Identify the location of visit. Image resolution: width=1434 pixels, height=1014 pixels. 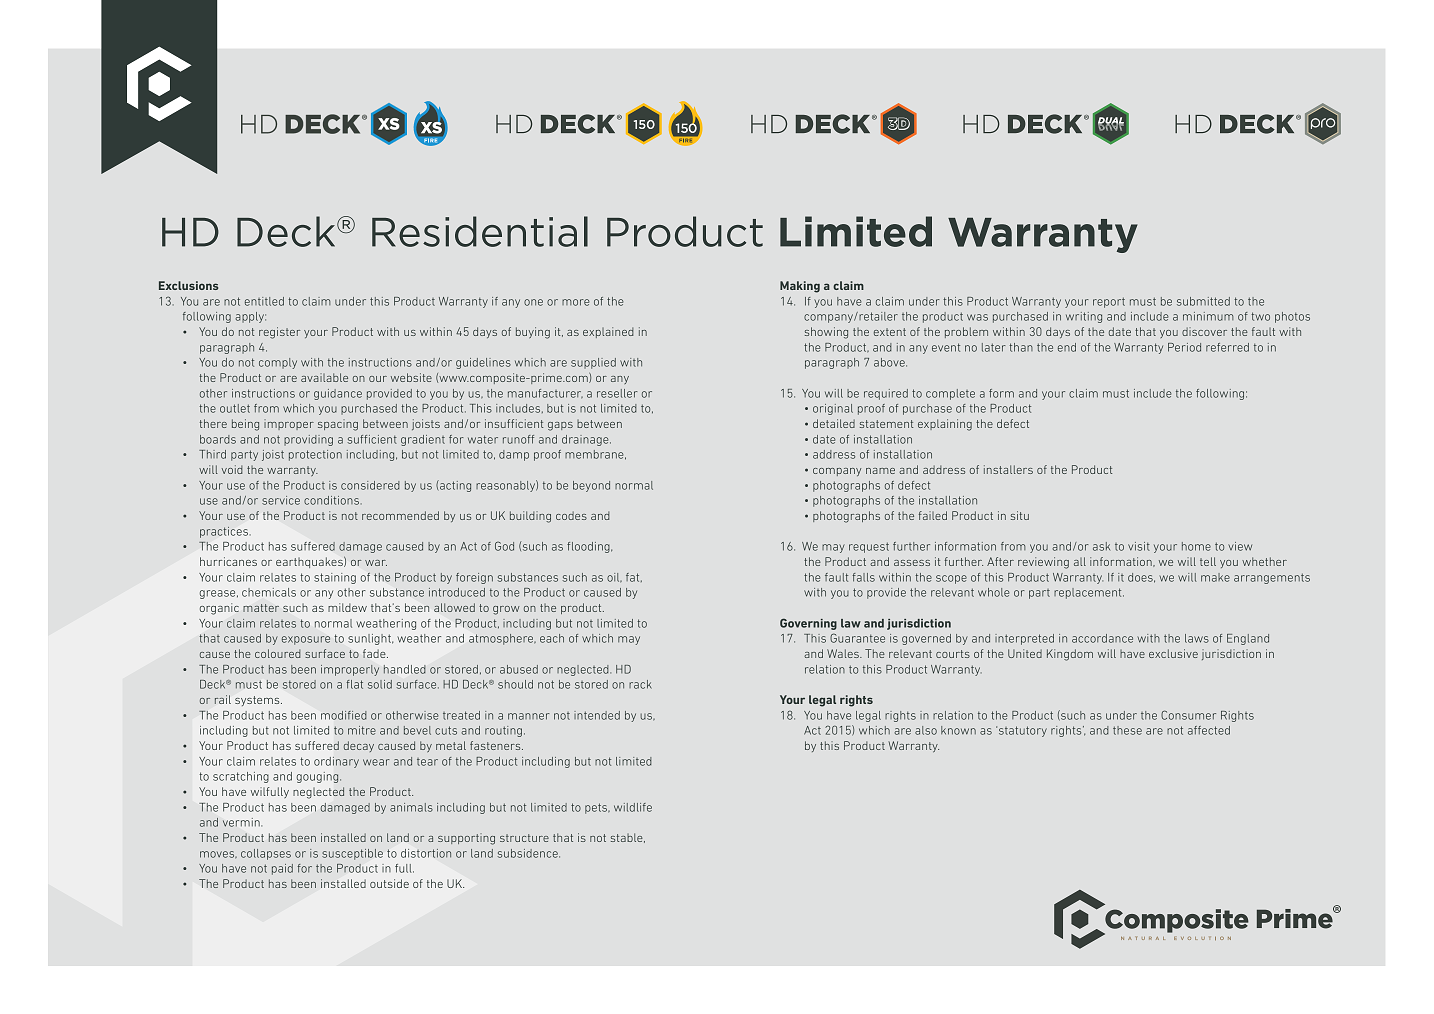
(1139, 546).
